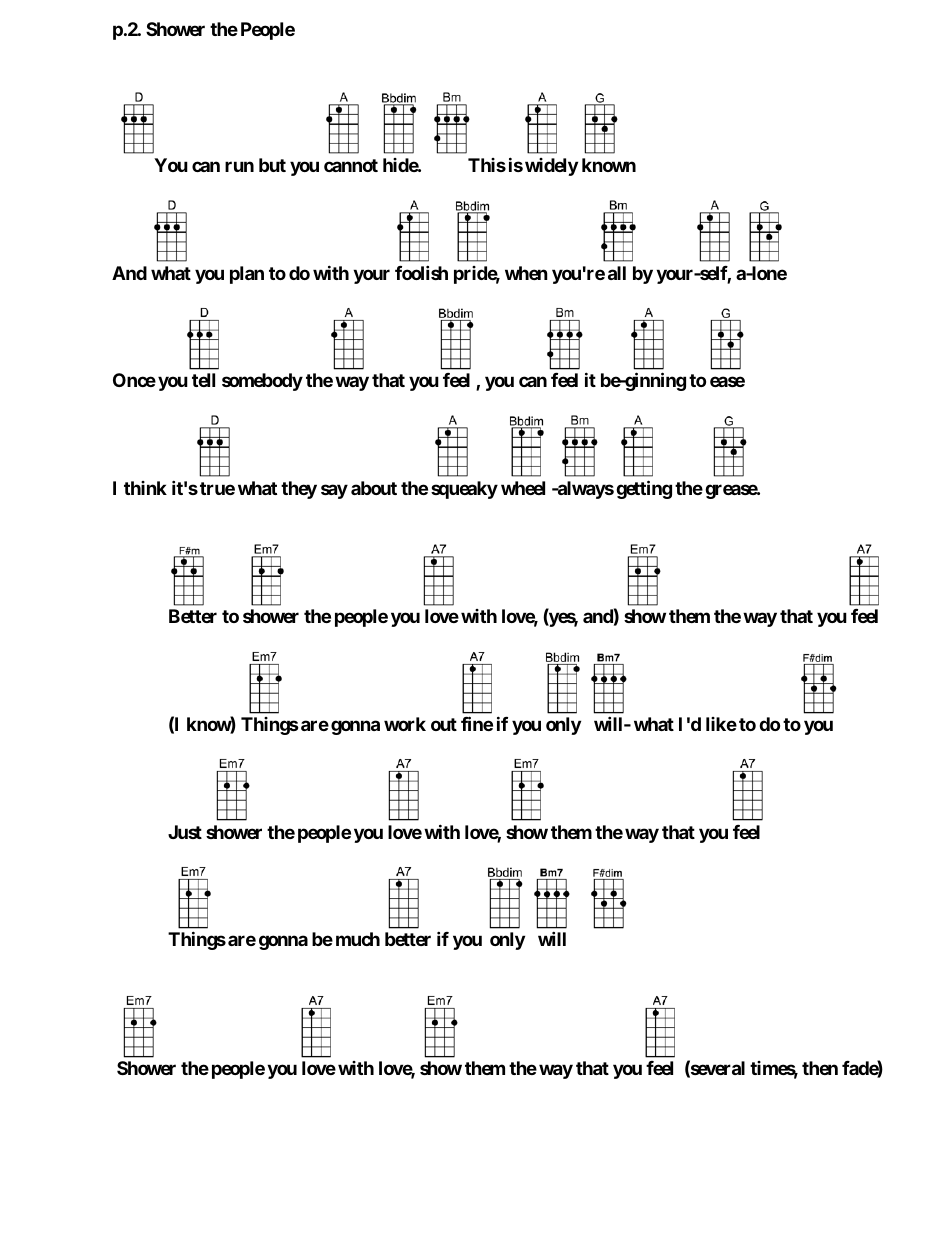  I want to click on Just, so click(185, 832).
